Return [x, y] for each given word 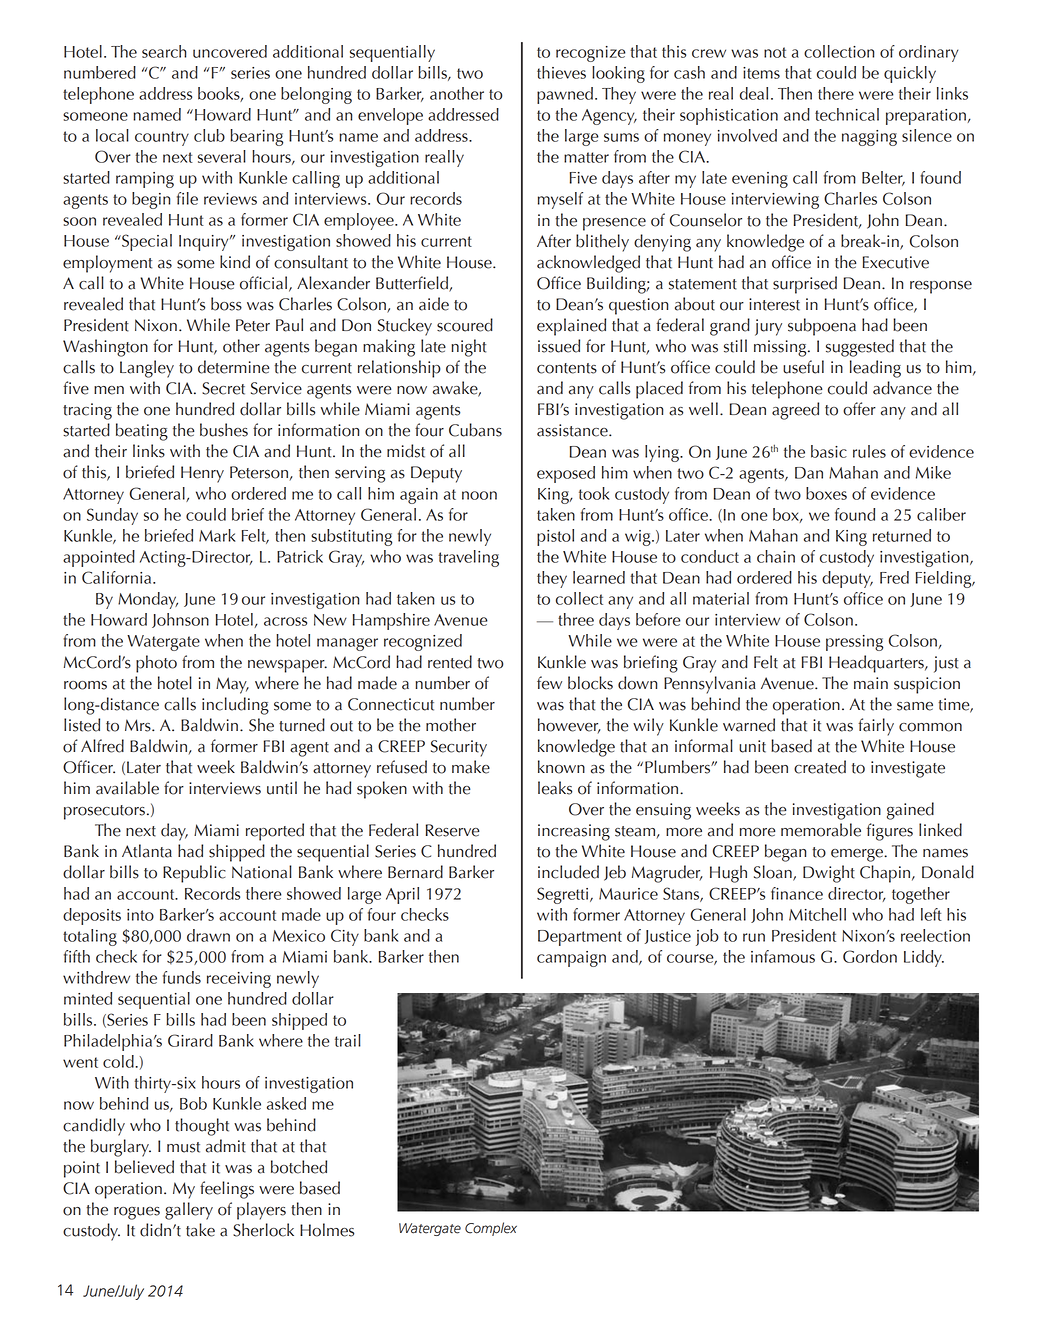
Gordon [870, 956]
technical [847, 114]
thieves [561, 72]
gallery [189, 1211]
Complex [491, 1229]
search [164, 51]
